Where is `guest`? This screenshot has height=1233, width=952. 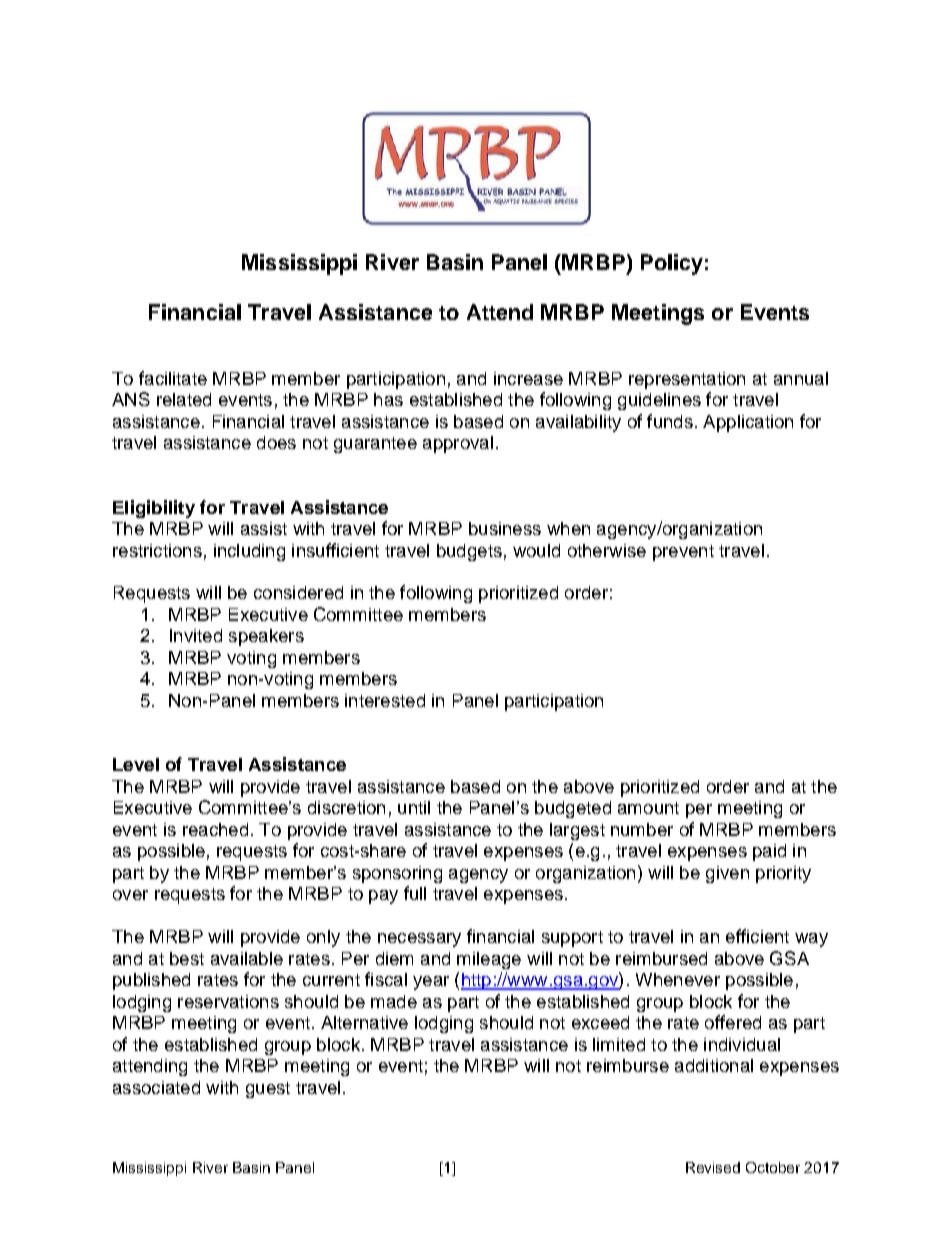 guest is located at coordinates (268, 1090).
